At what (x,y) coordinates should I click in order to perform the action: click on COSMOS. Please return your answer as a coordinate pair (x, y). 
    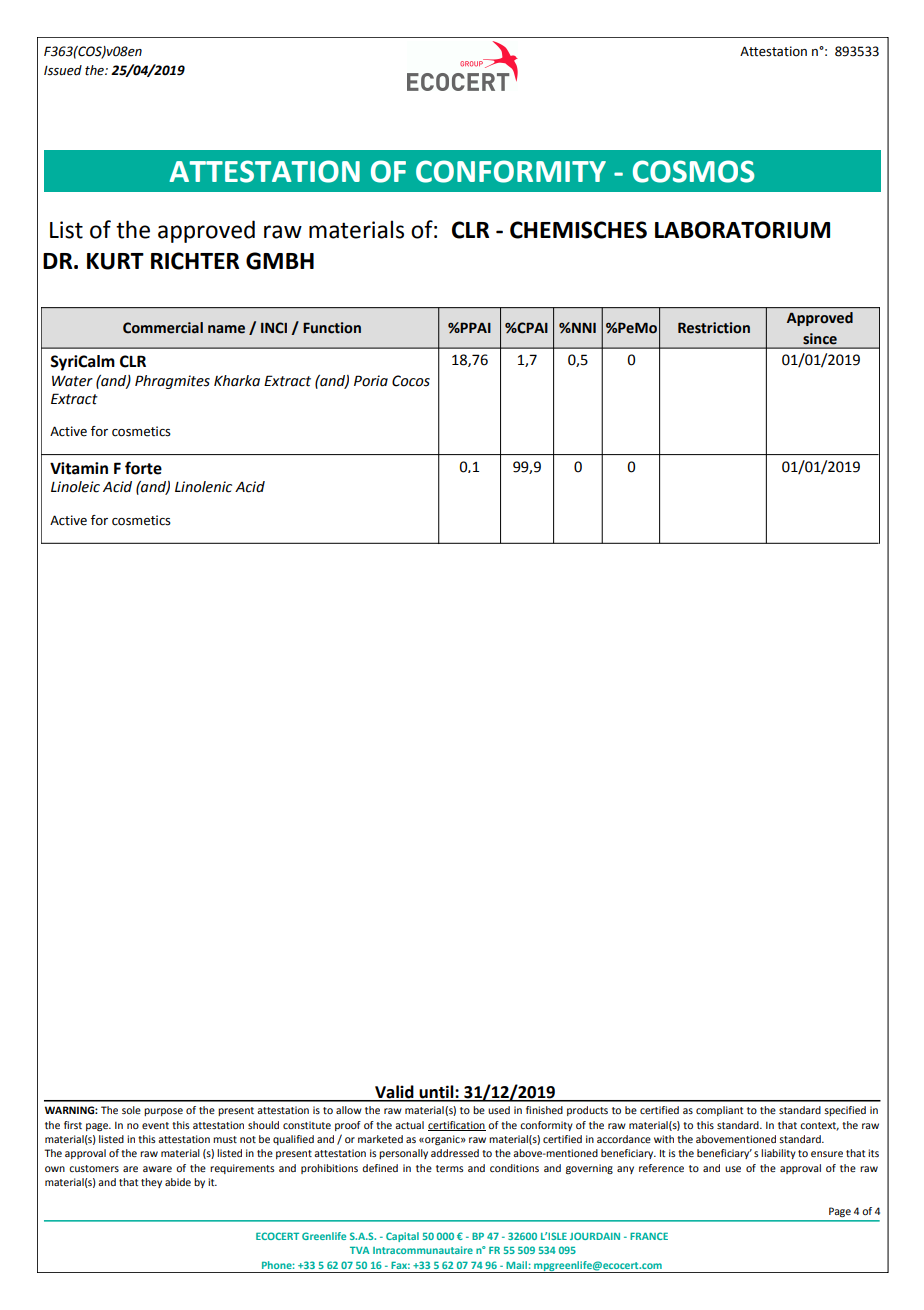
    Looking at the image, I should click on (694, 171).
